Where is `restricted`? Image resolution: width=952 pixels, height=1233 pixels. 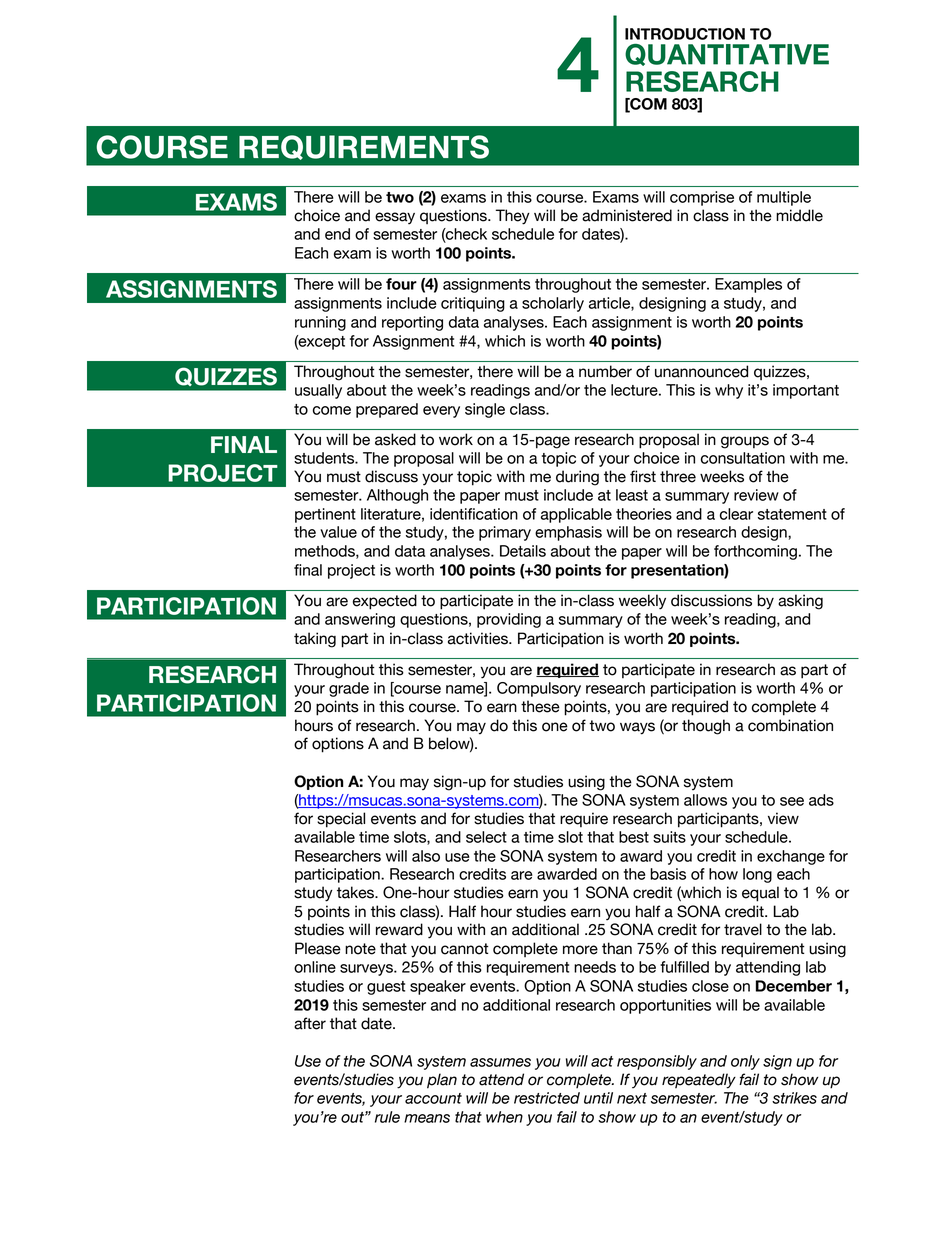 restricted is located at coordinates (547, 1098).
